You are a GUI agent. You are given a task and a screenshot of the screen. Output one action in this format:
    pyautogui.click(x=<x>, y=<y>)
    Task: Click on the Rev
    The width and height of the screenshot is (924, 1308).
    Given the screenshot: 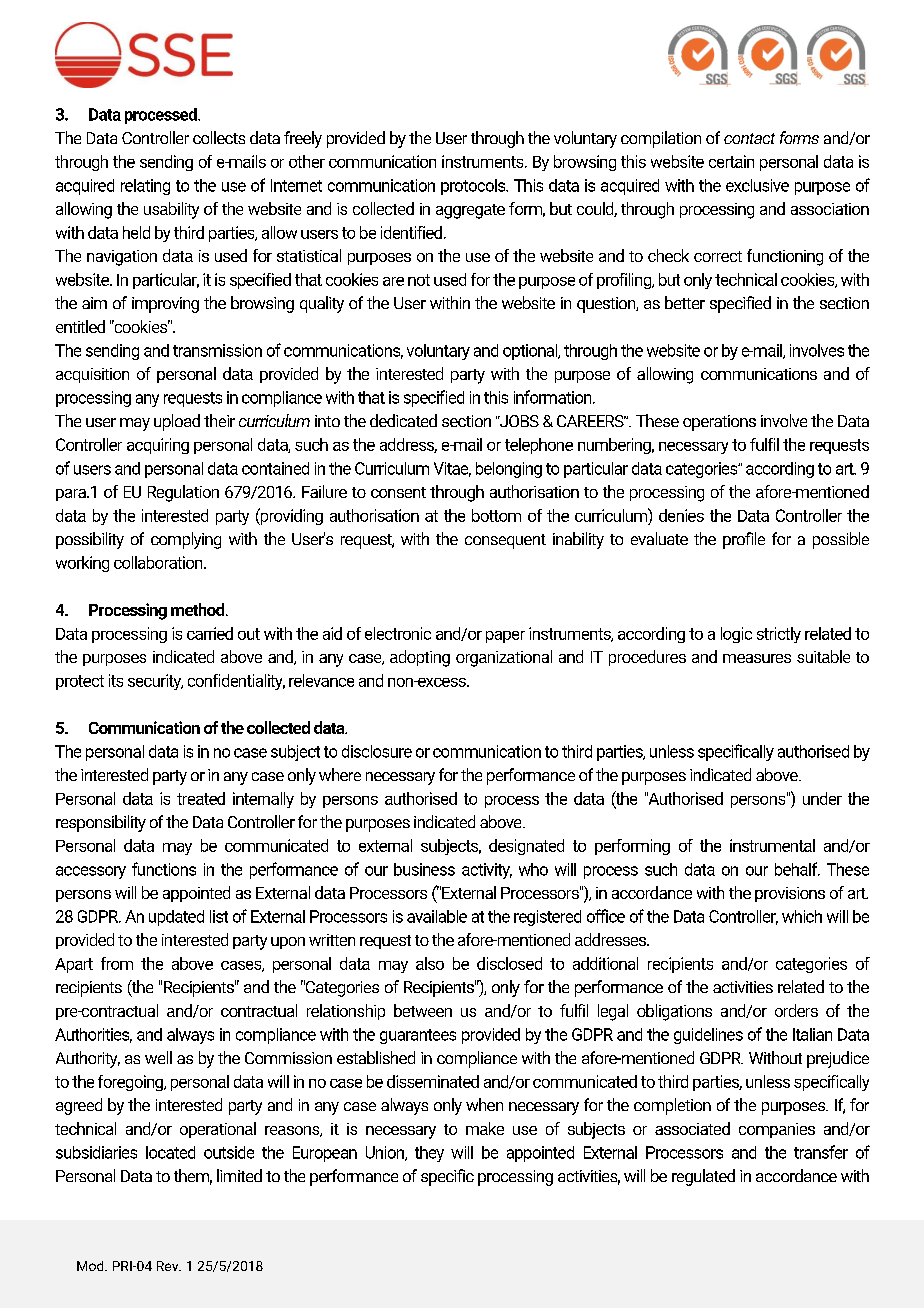 What is the action you would take?
    pyautogui.click(x=169, y=1266)
